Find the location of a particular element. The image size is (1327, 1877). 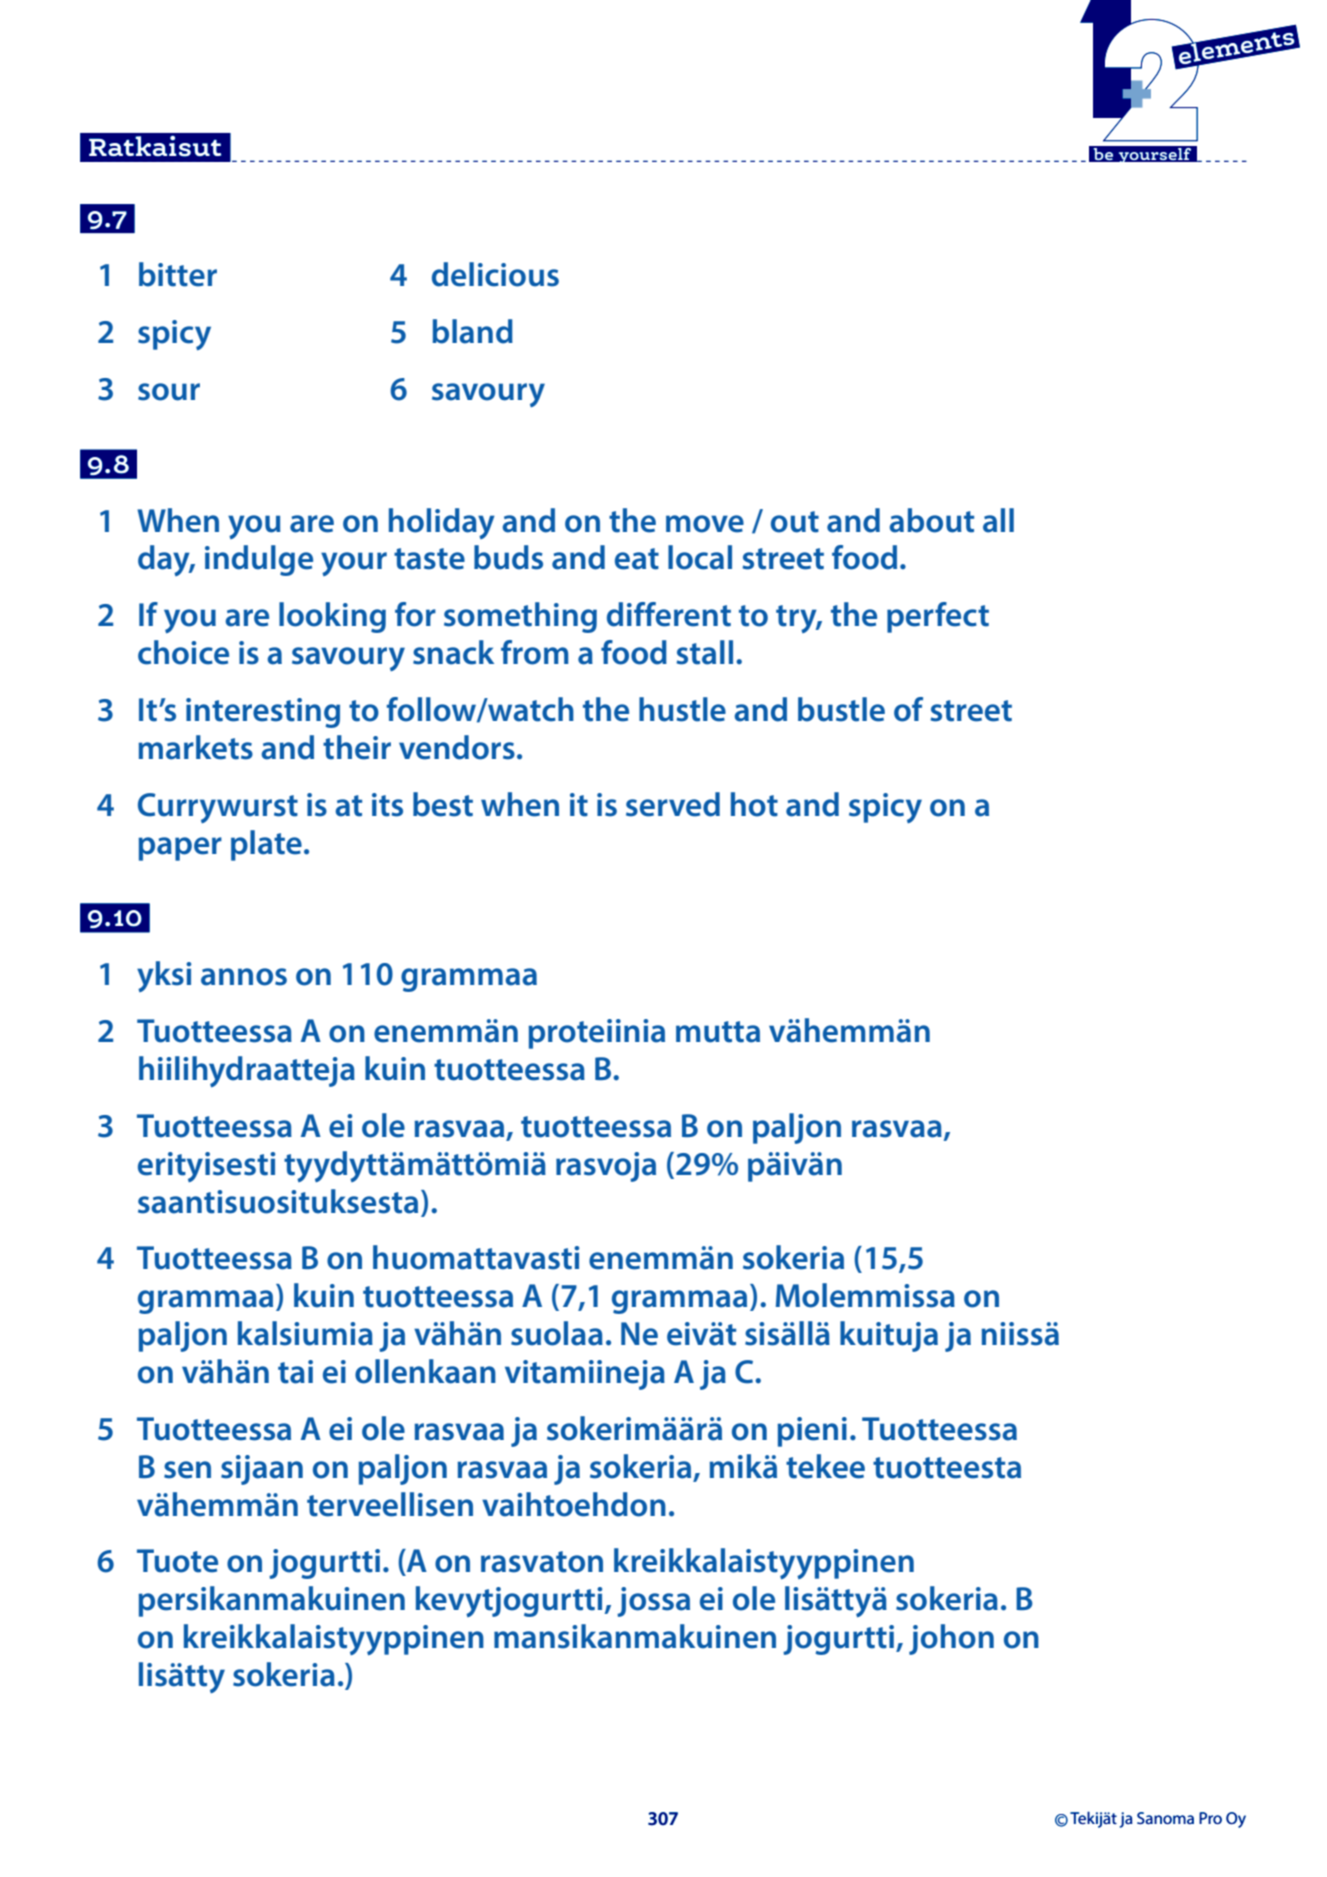

best is located at coordinates (443, 804).
